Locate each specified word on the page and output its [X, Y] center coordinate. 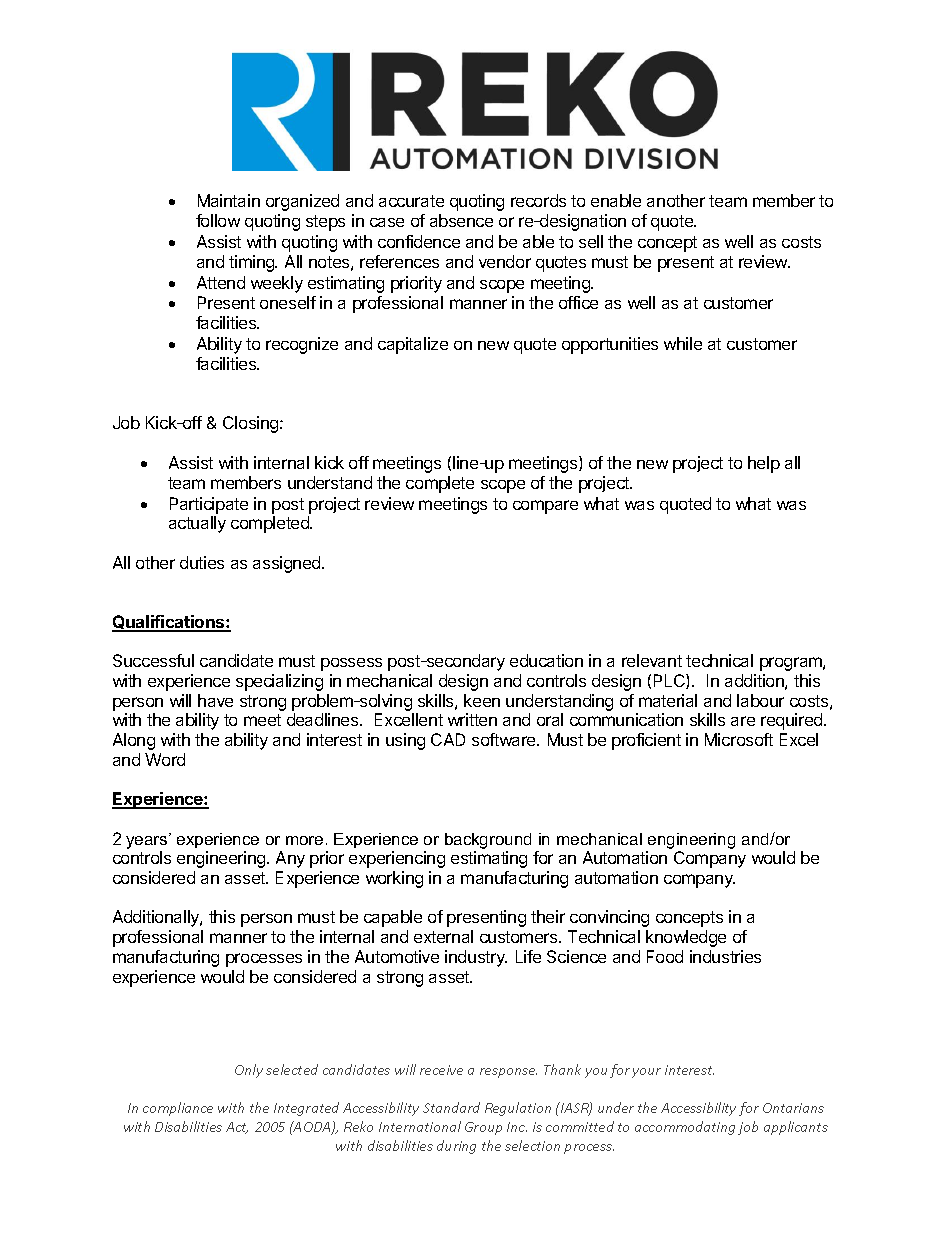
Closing [252, 424]
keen [482, 700]
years [148, 841]
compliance [178, 1109]
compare [545, 507]
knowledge [686, 938]
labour [760, 700]
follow [218, 220]
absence [461, 220]
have [215, 700]
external [443, 936]
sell [591, 241]
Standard [451, 1107]
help [764, 464]
